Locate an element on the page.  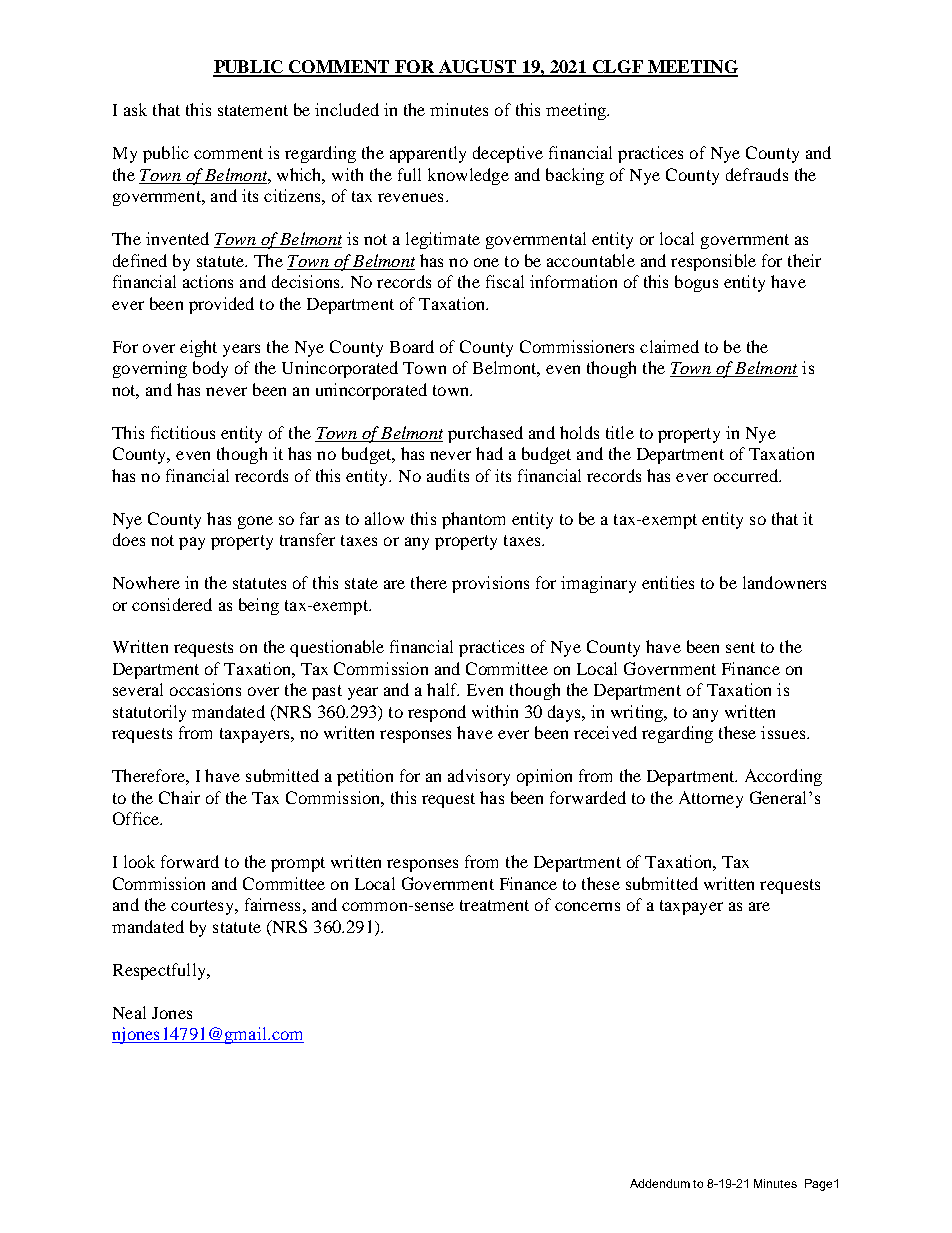
sent is located at coordinates (740, 647).
